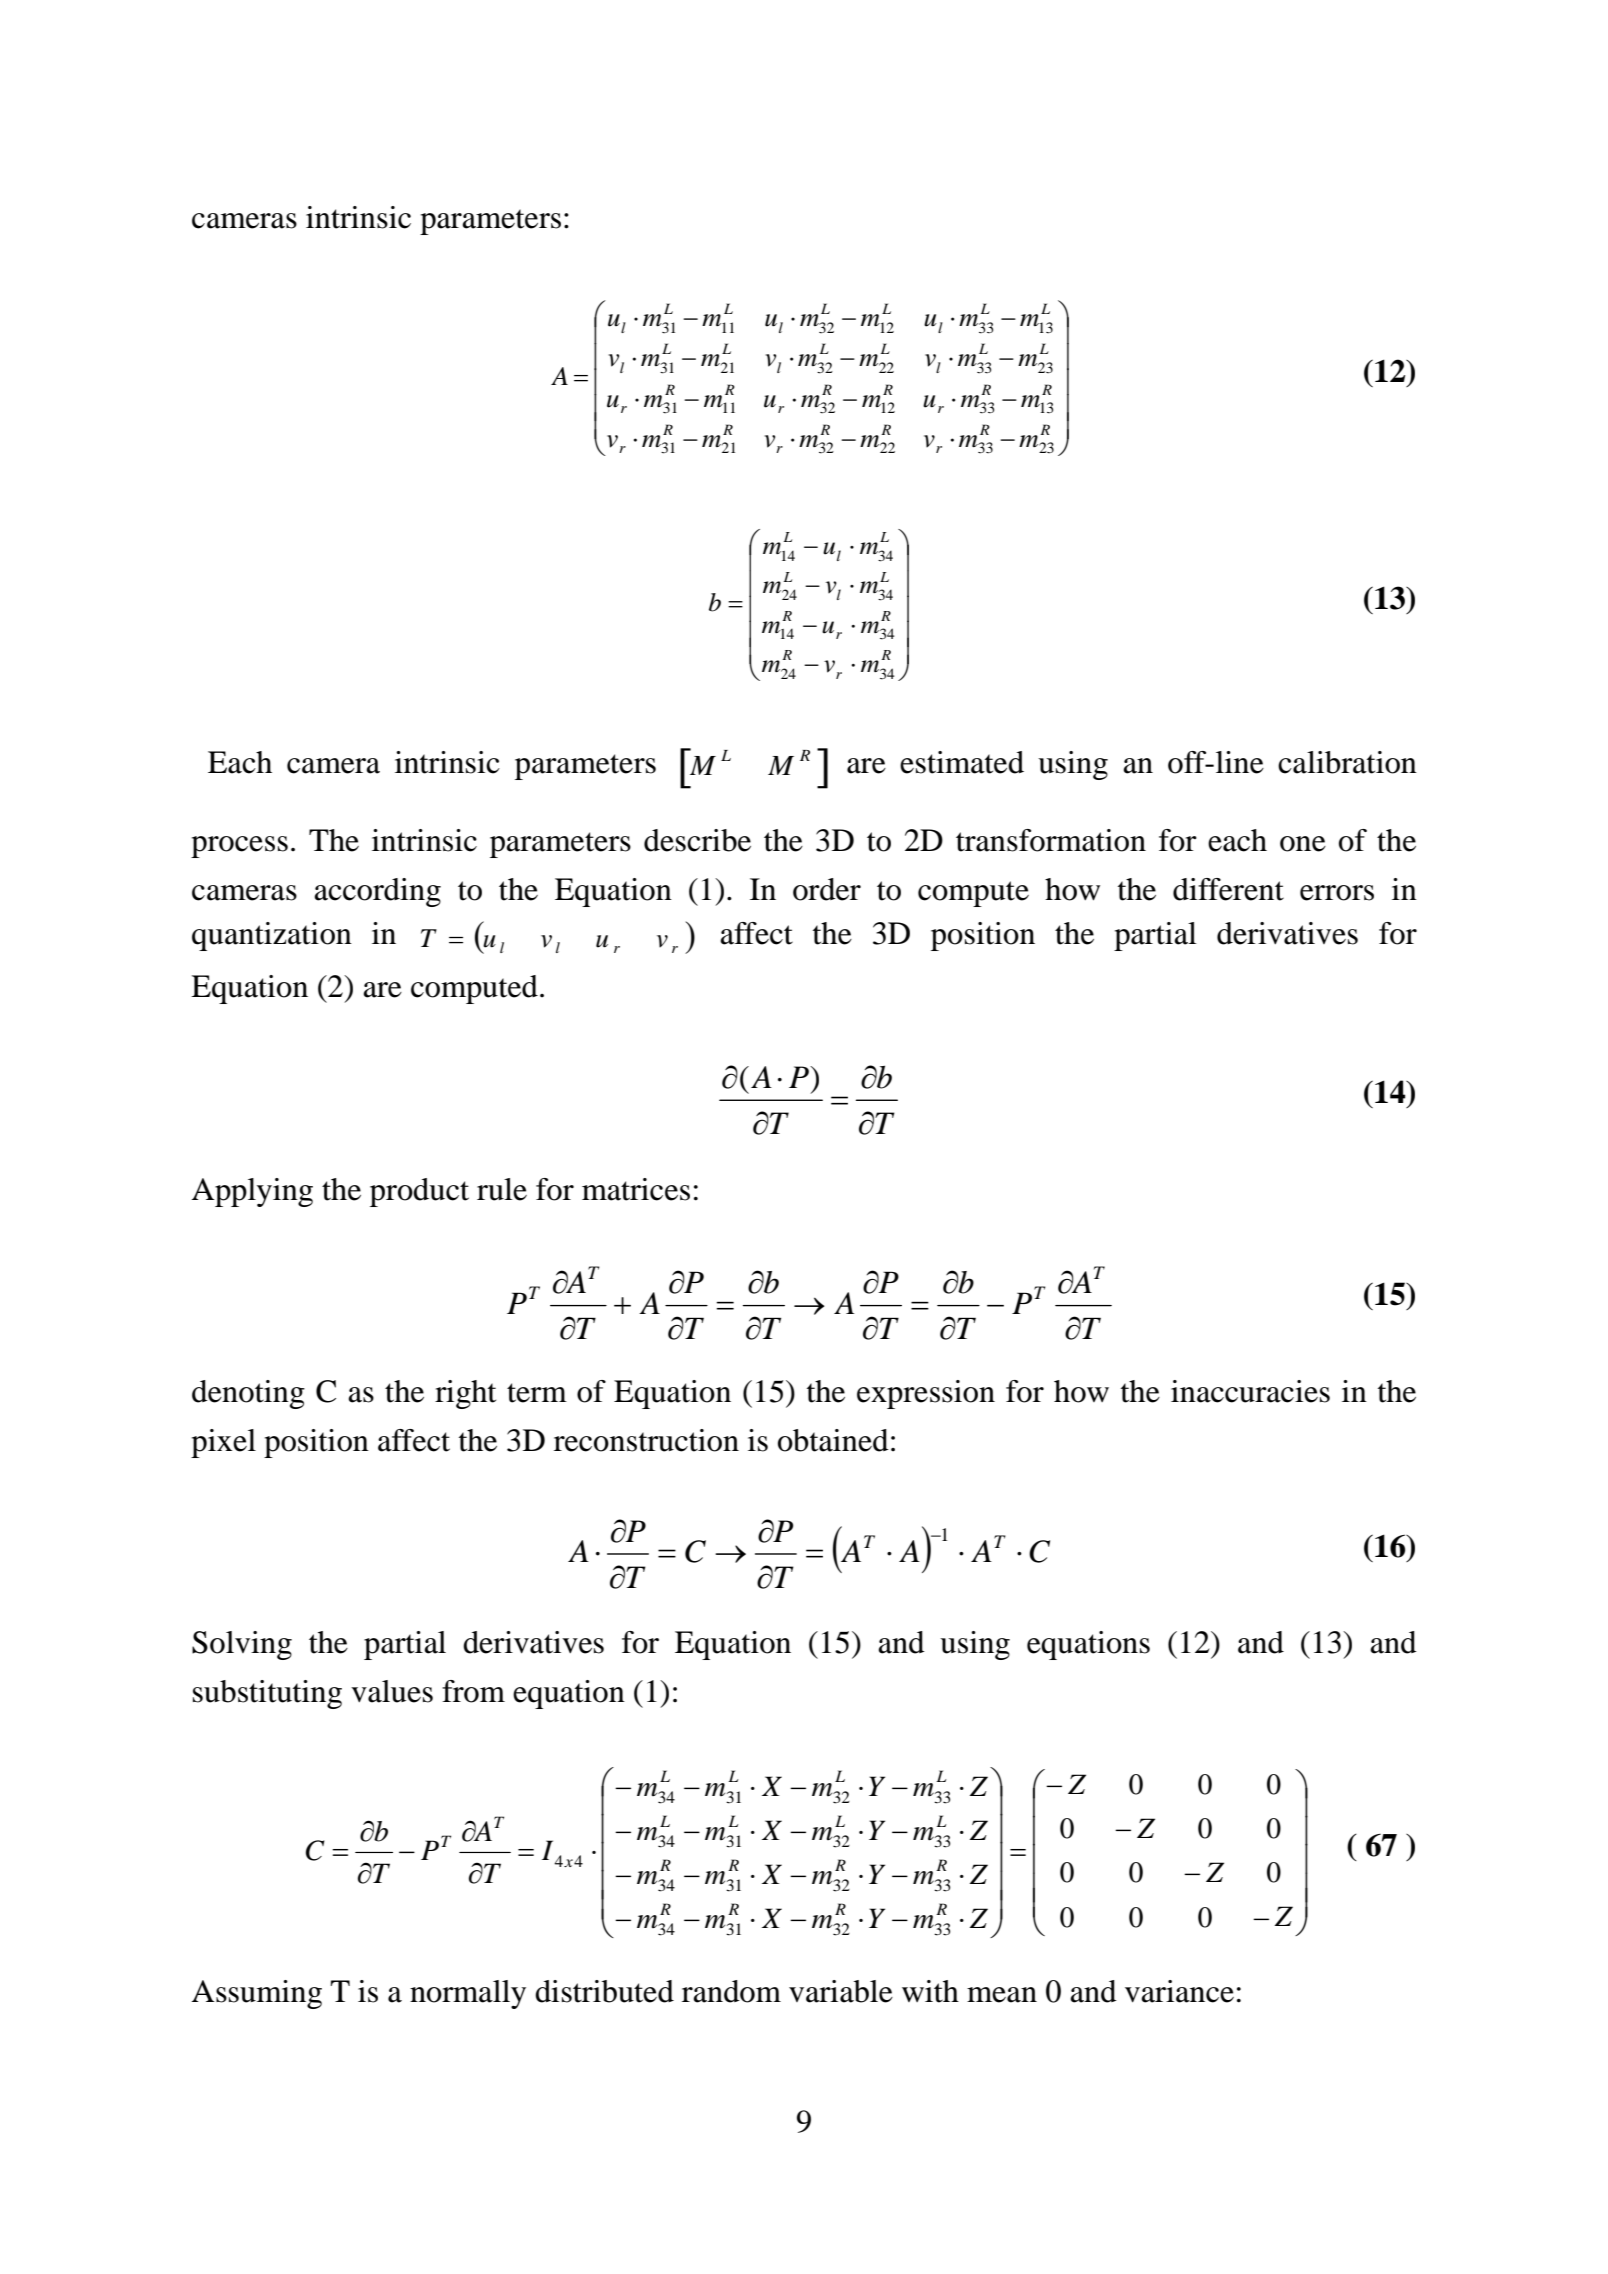  I want to click on from, so click(473, 1691).
